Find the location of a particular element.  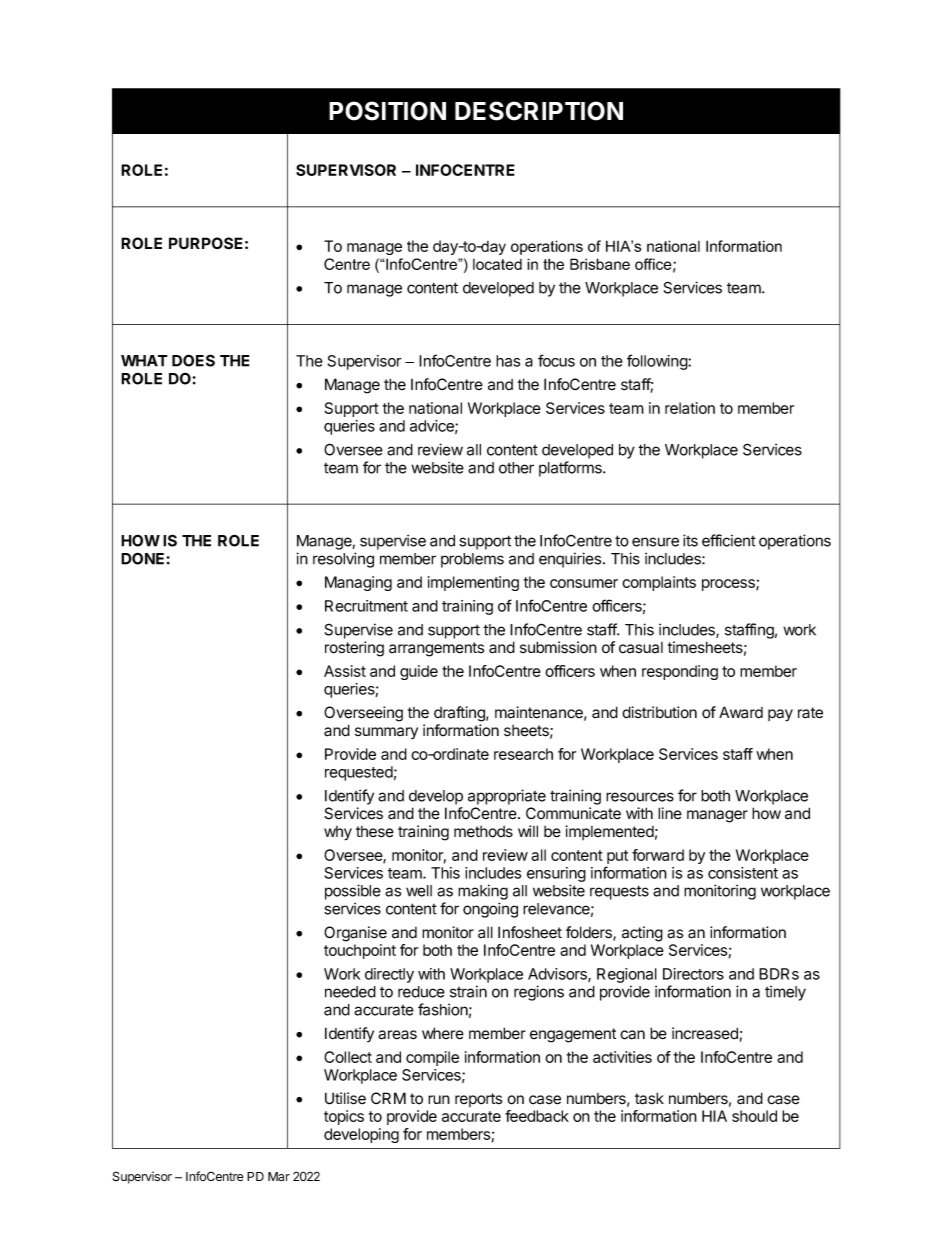

should is located at coordinates (754, 1116).
